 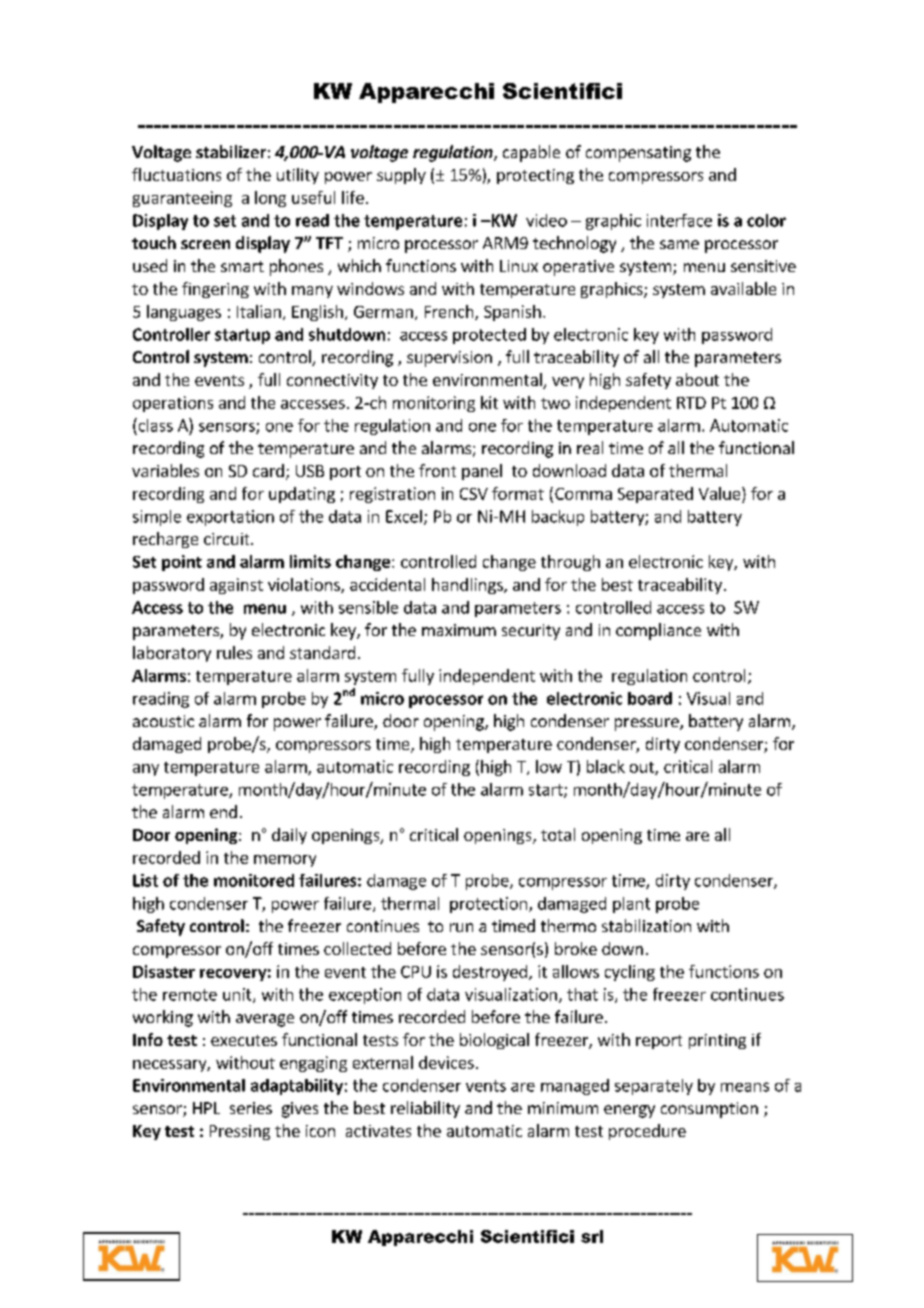 What do you see at coordinates (658, 631) in the document?
I see `compliance` at bounding box center [658, 631].
